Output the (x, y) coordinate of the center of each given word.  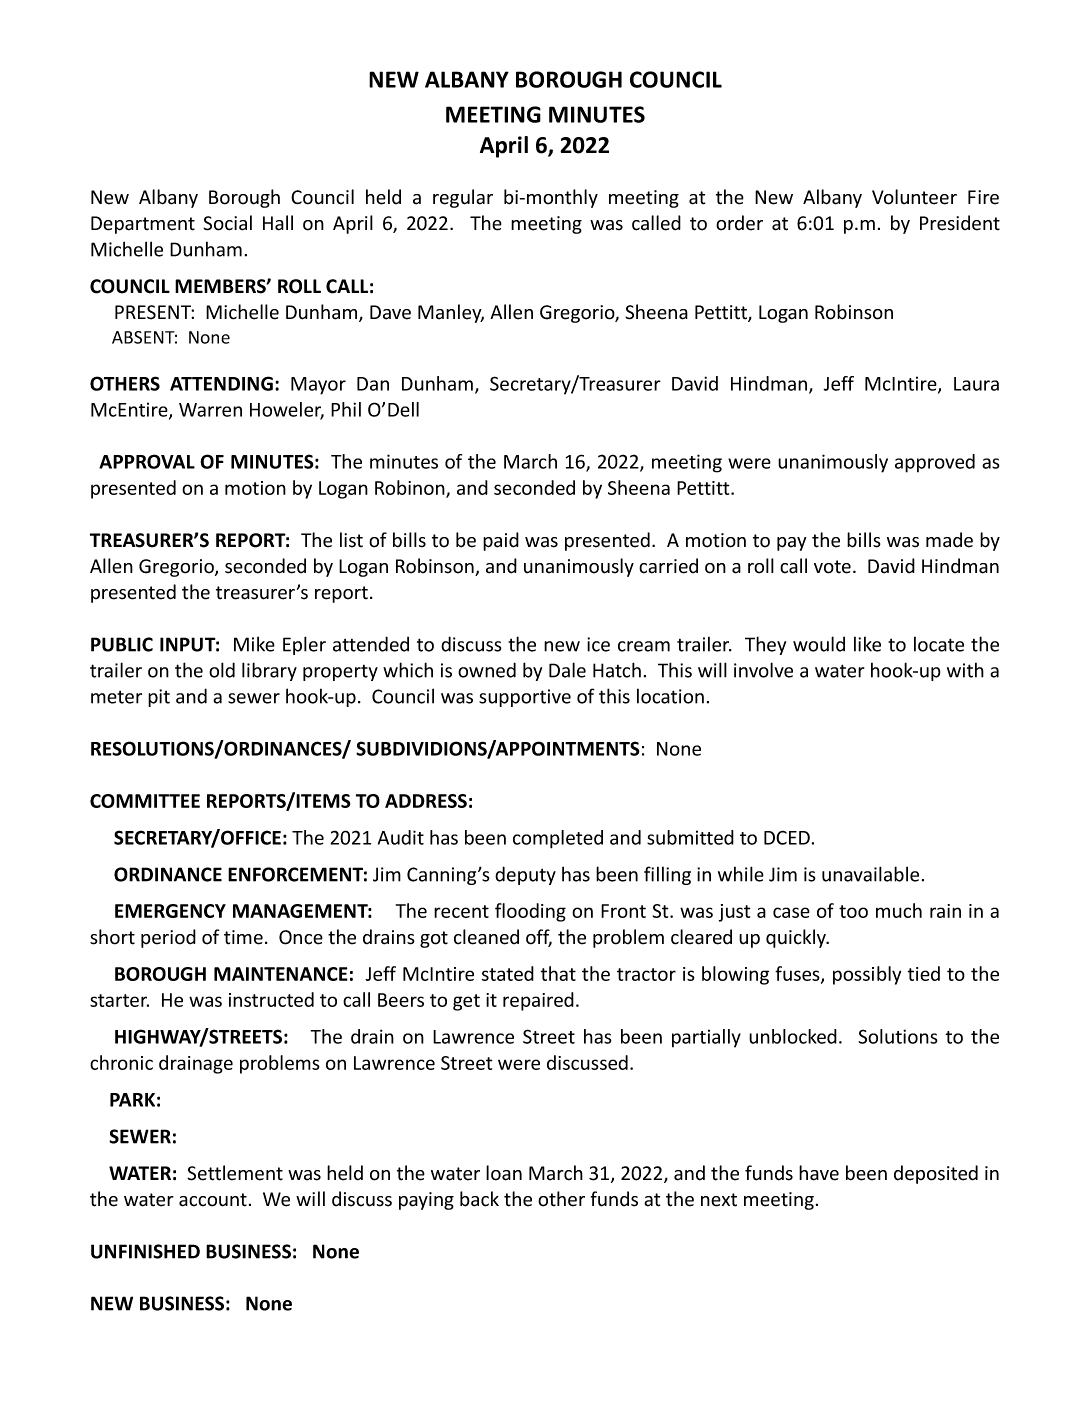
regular (463, 198)
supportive (525, 698)
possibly (867, 975)
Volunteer (914, 197)
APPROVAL (147, 461)
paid (501, 541)
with (965, 670)
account (213, 1200)
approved (935, 463)
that (558, 973)
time (243, 937)
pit (159, 698)
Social (227, 223)
